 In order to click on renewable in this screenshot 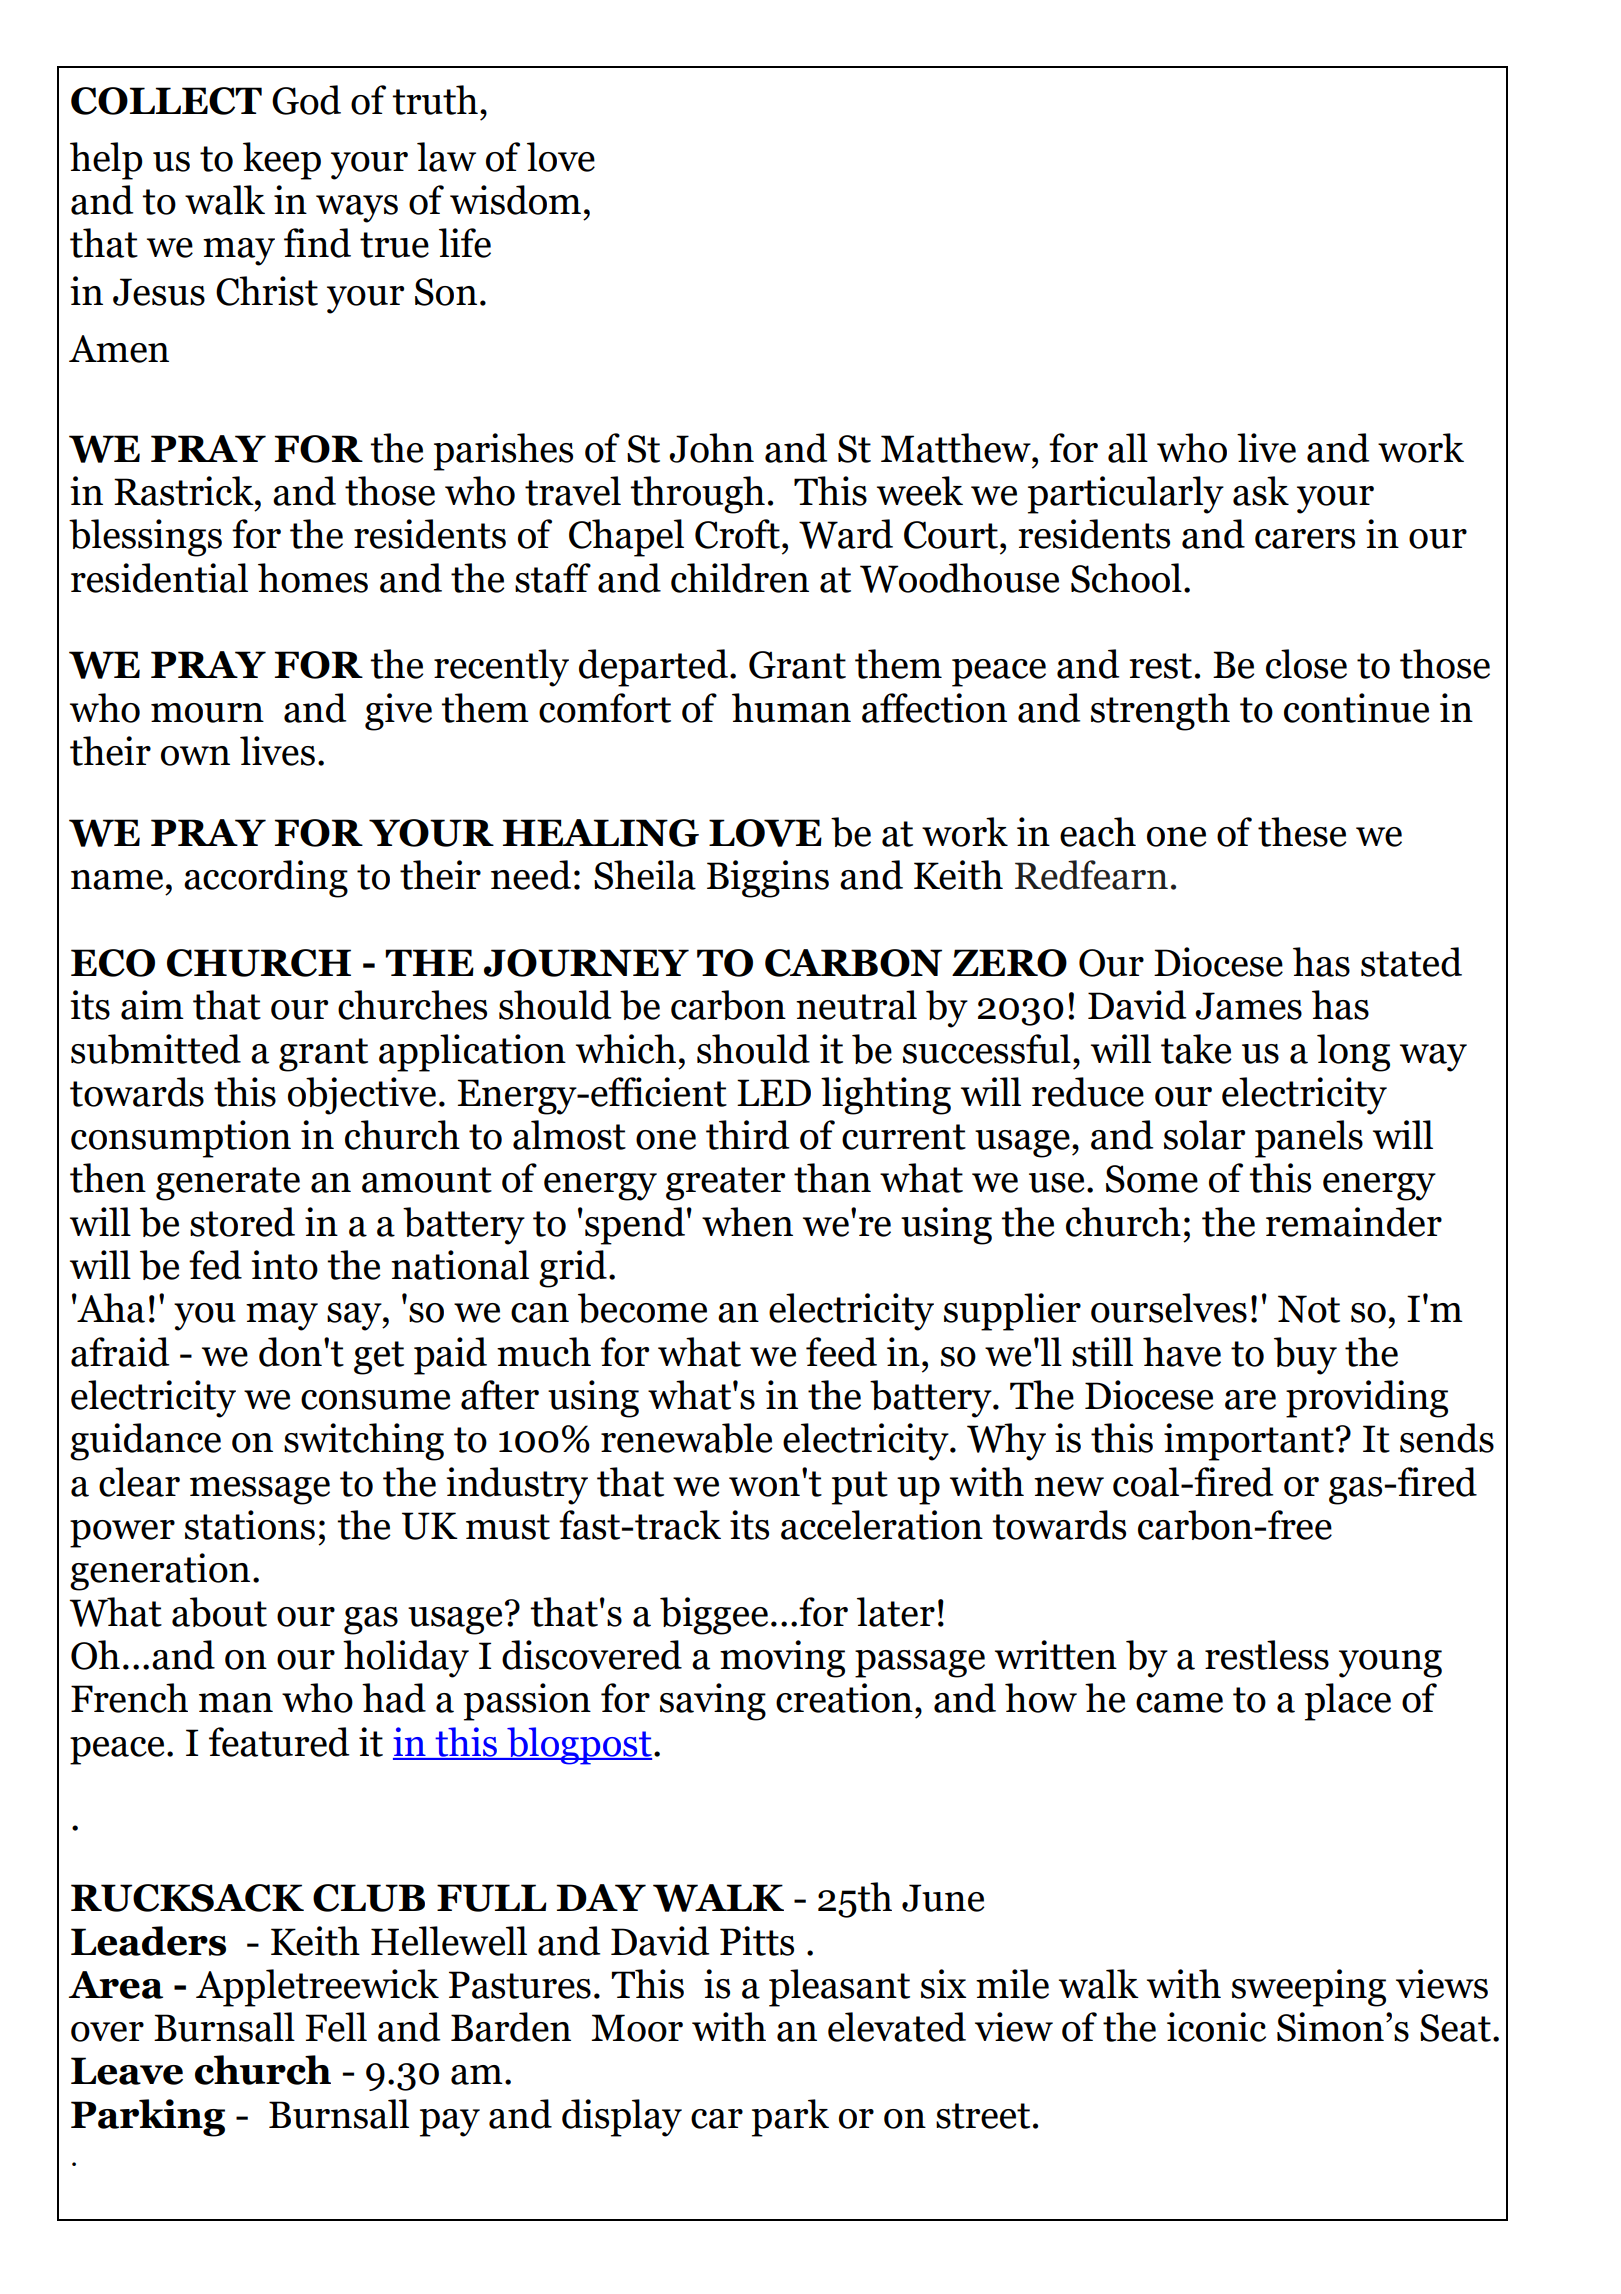, I will do `click(686, 1438)`.
